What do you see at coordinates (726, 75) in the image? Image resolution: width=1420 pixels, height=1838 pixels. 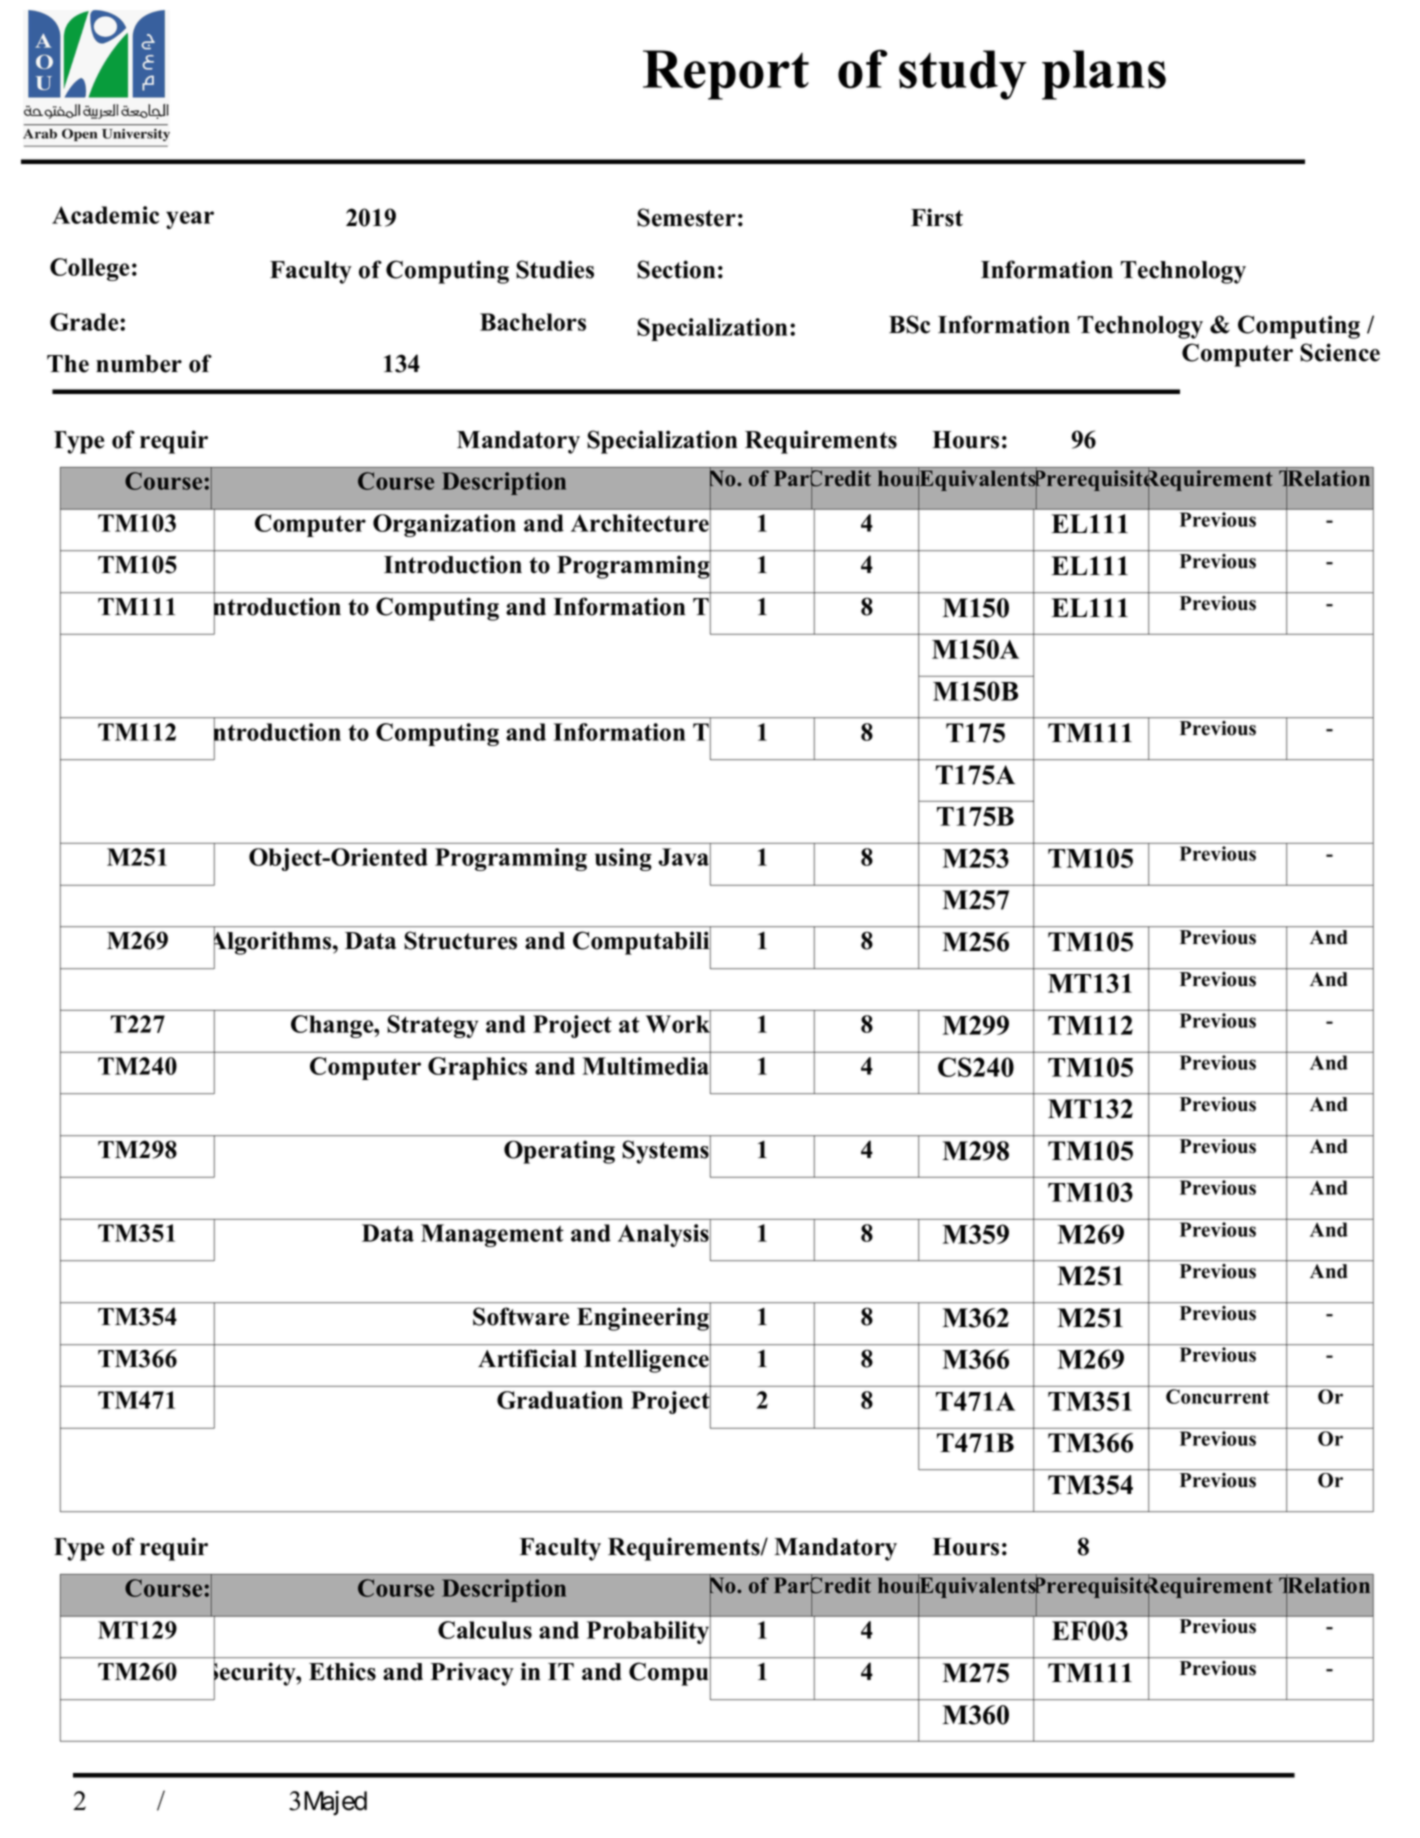 I see `Report` at bounding box center [726, 75].
